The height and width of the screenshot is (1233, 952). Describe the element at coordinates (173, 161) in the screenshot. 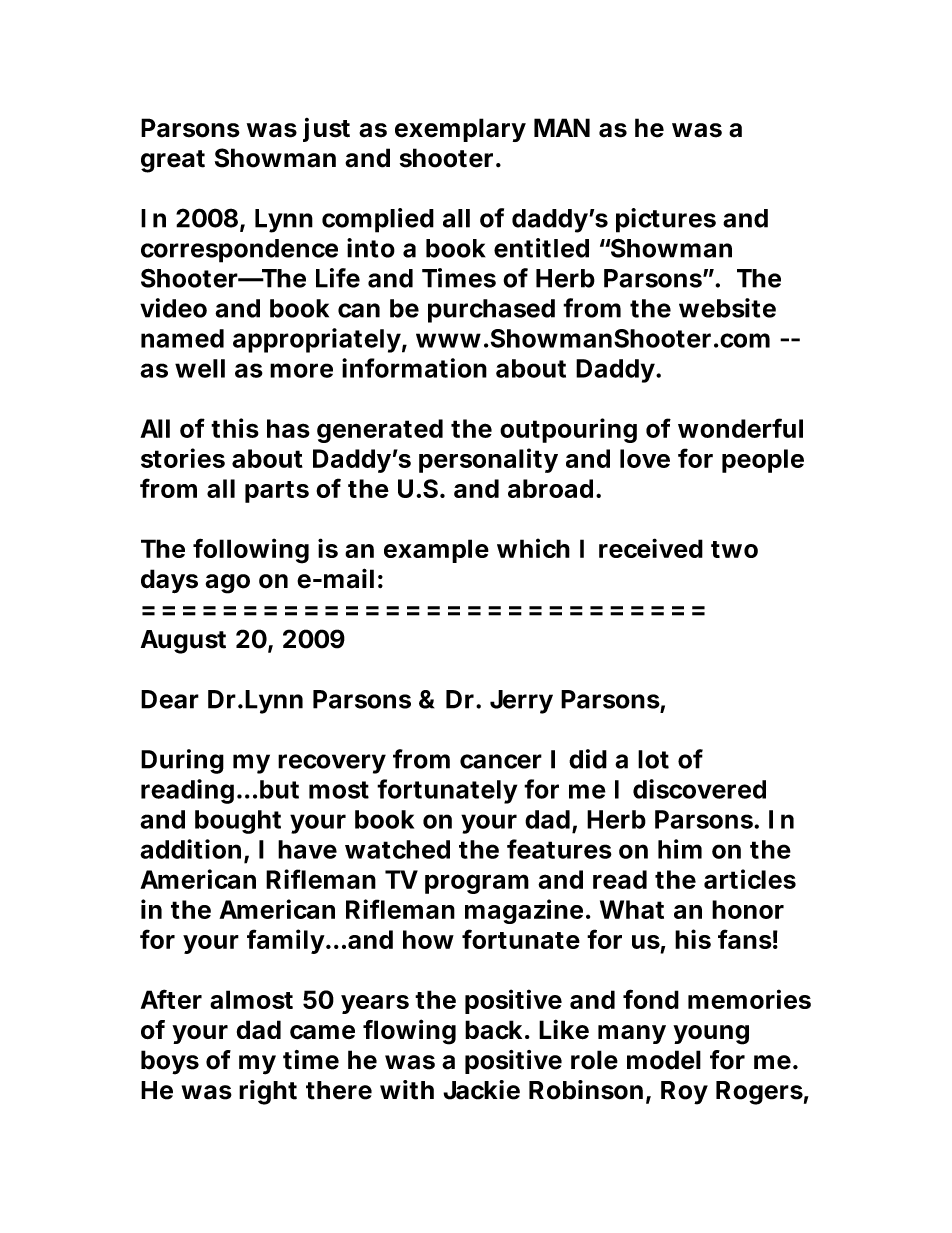

I see `great` at that location.
